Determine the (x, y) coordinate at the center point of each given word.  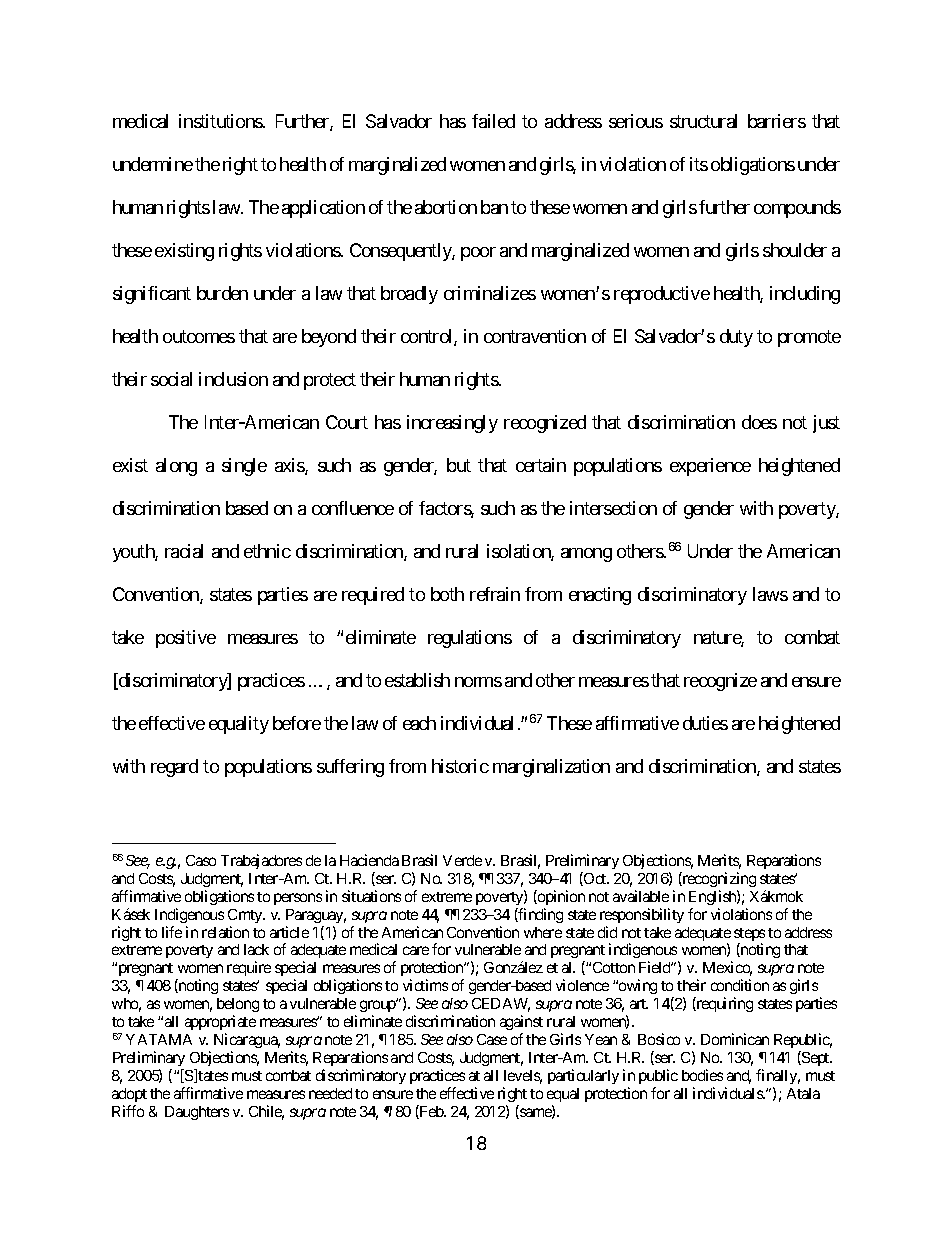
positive (186, 639)
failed (493, 121)
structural (703, 121)
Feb (431, 1112)
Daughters (197, 1113)
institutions (221, 121)
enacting (600, 596)
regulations (470, 639)
